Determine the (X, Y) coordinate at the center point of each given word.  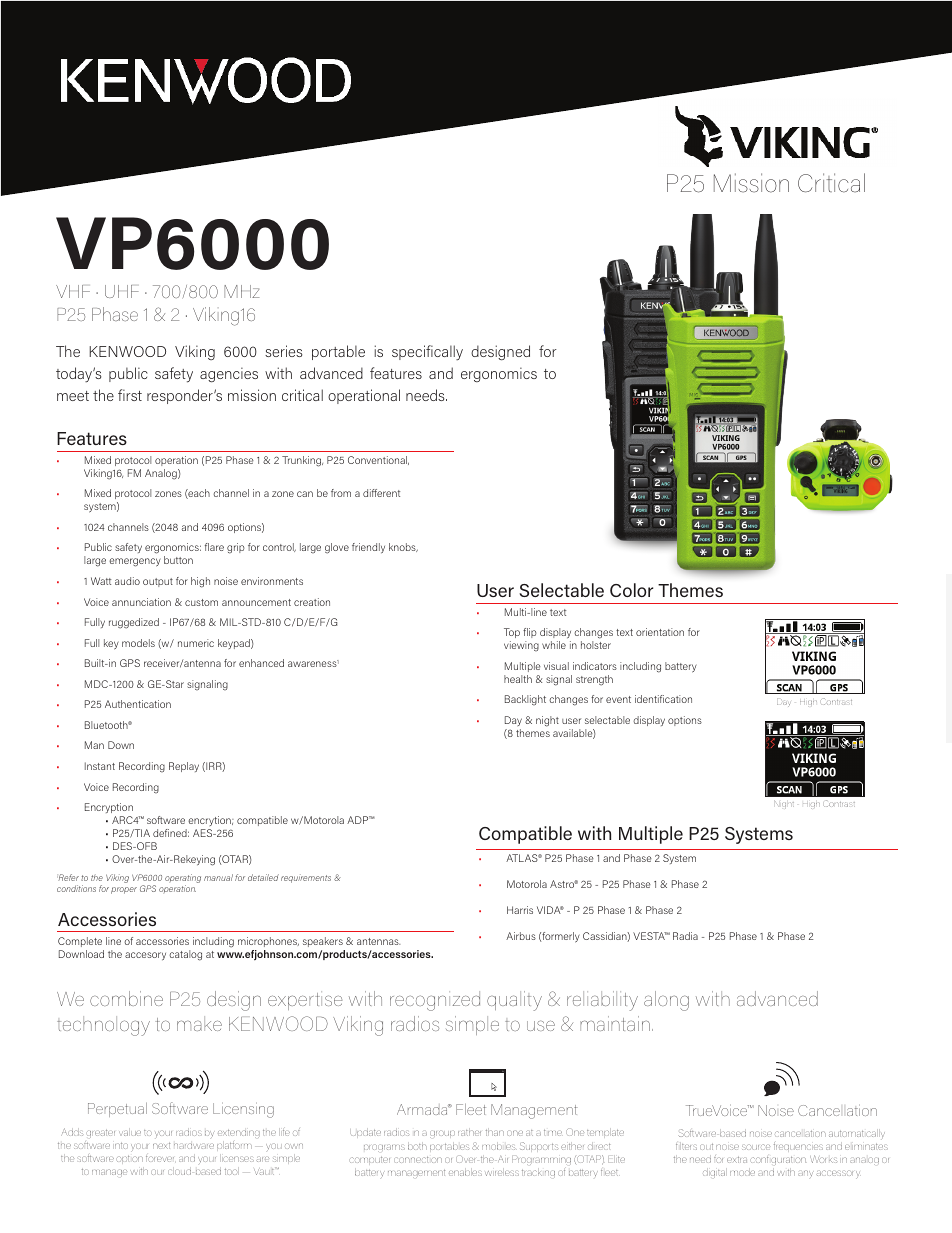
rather (469, 1133)
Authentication (138, 704)
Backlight (525, 700)
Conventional (378, 460)
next (161, 1146)
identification (663, 699)
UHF (122, 291)
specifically (427, 353)
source (756, 1147)
